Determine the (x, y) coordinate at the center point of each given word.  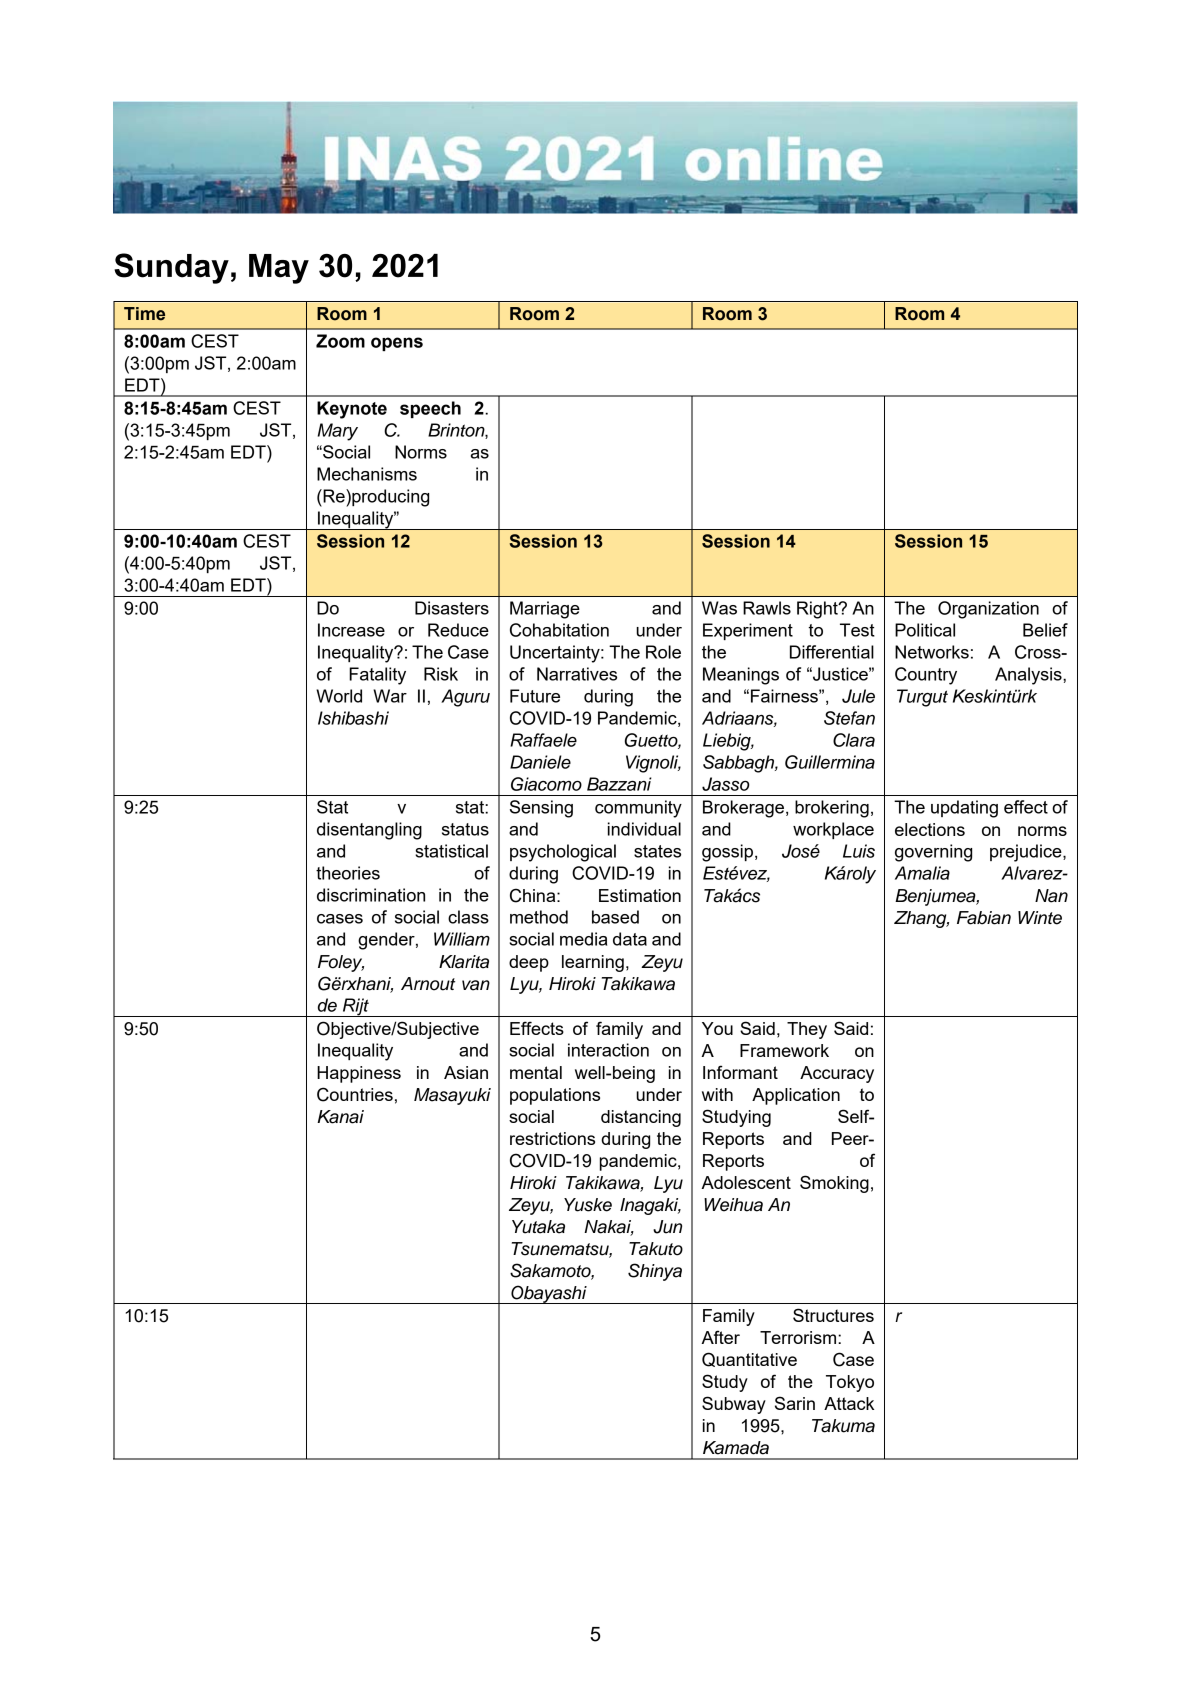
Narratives (577, 674)
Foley (341, 963)
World (339, 696)
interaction (608, 1050)
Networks (932, 652)
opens (397, 344)
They (807, 1030)
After (720, 1337)
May (279, 269)
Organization (988, 610)
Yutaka (538, 1227)
